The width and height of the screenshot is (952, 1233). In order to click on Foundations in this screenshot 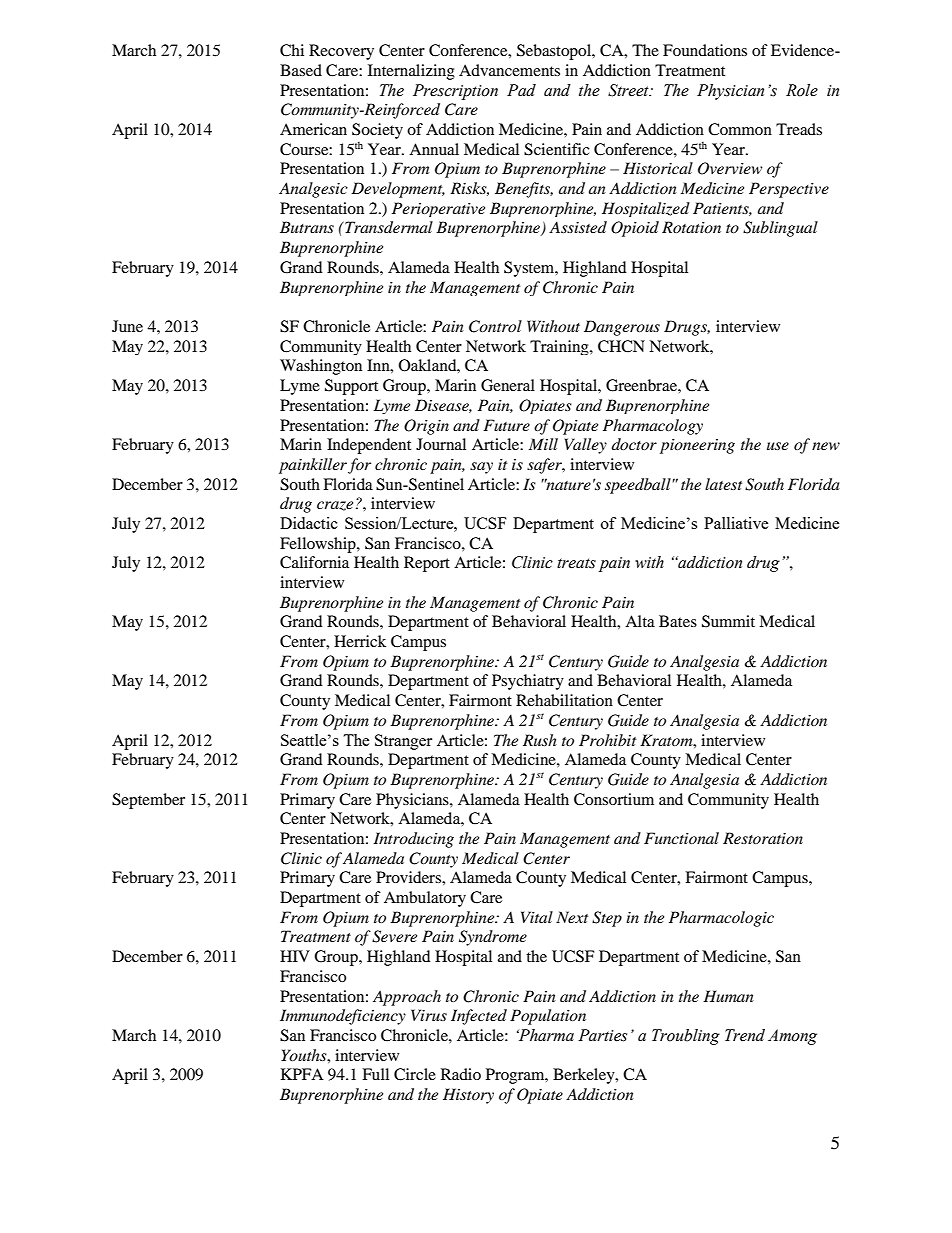, I will do `click(705, 50)`.
